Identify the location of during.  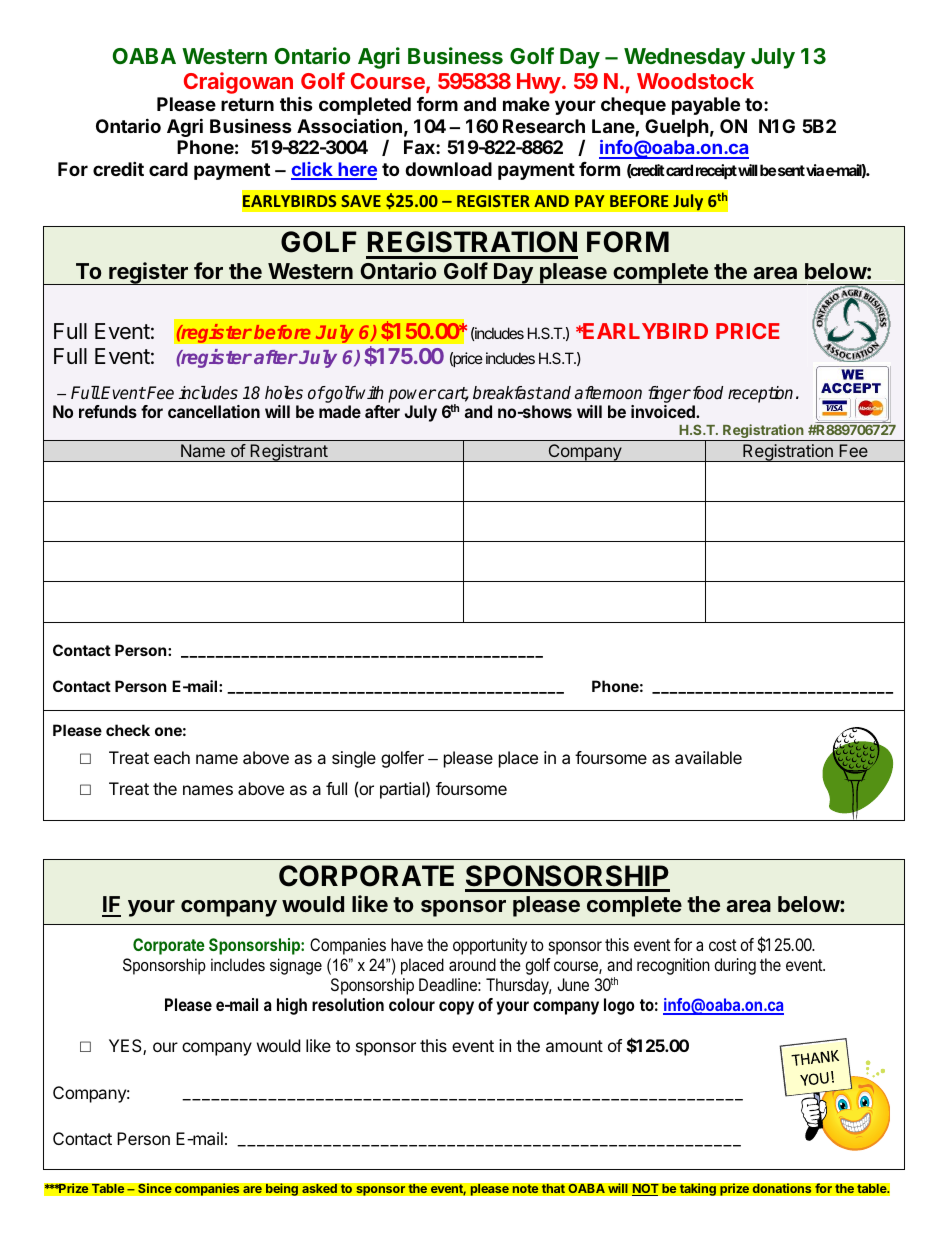
(735, 966).
